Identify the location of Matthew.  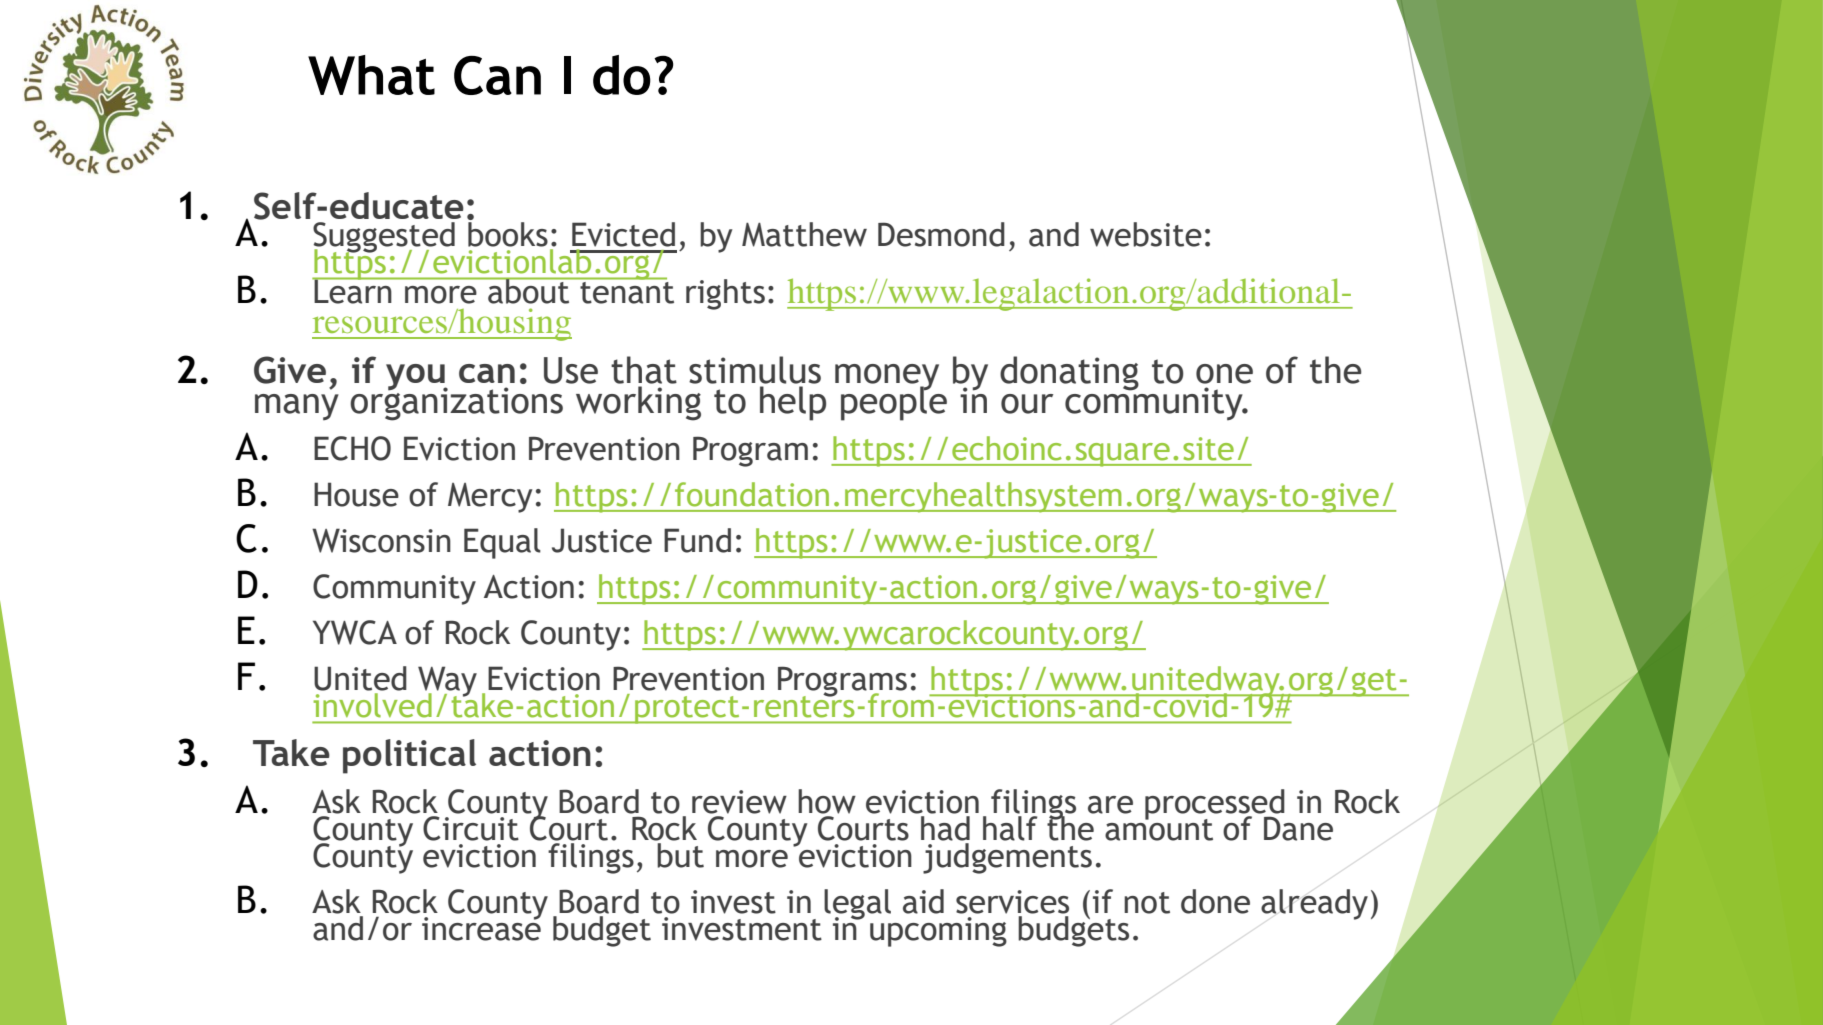
(804, 234).
